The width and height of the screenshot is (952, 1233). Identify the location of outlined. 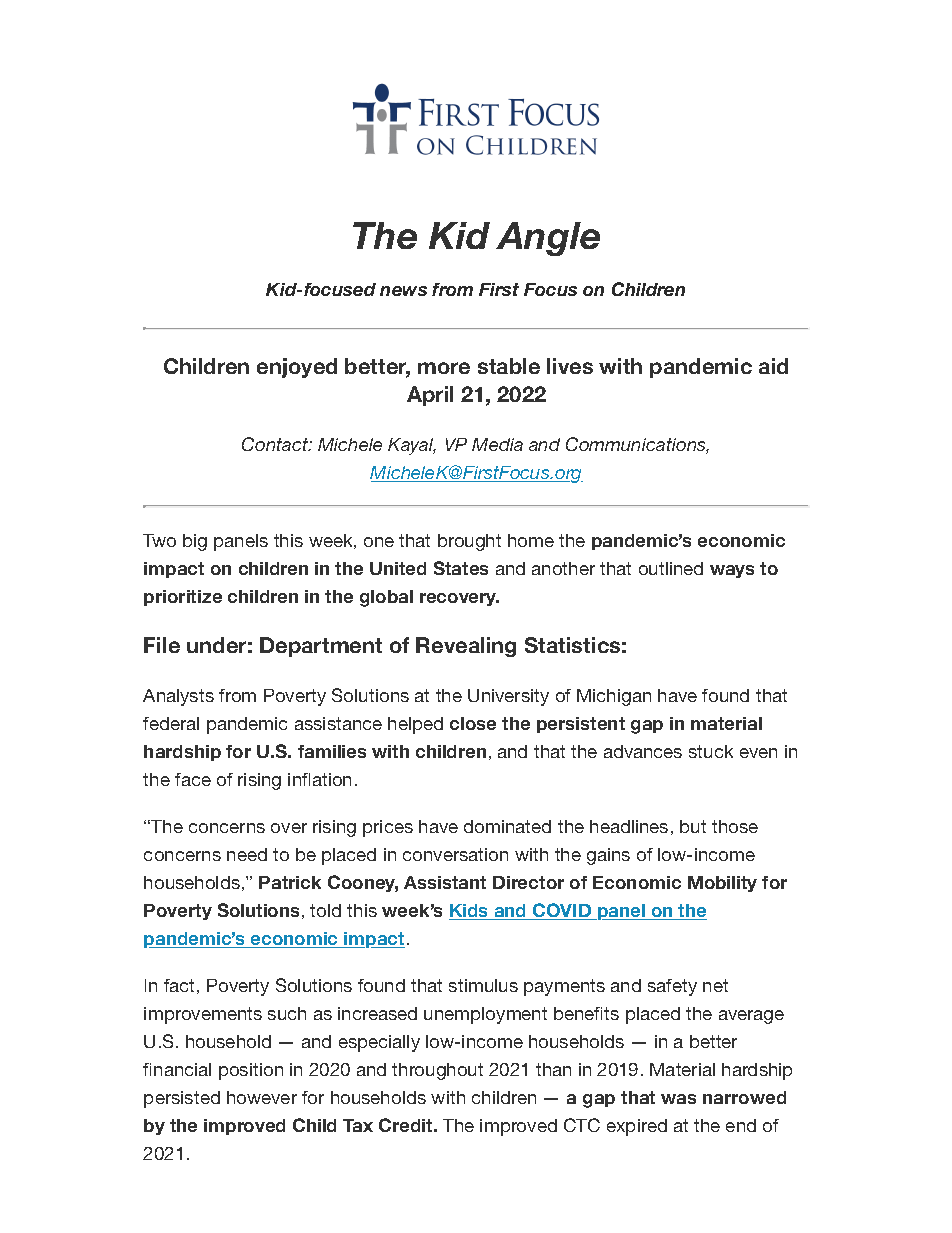
(671, 568).
